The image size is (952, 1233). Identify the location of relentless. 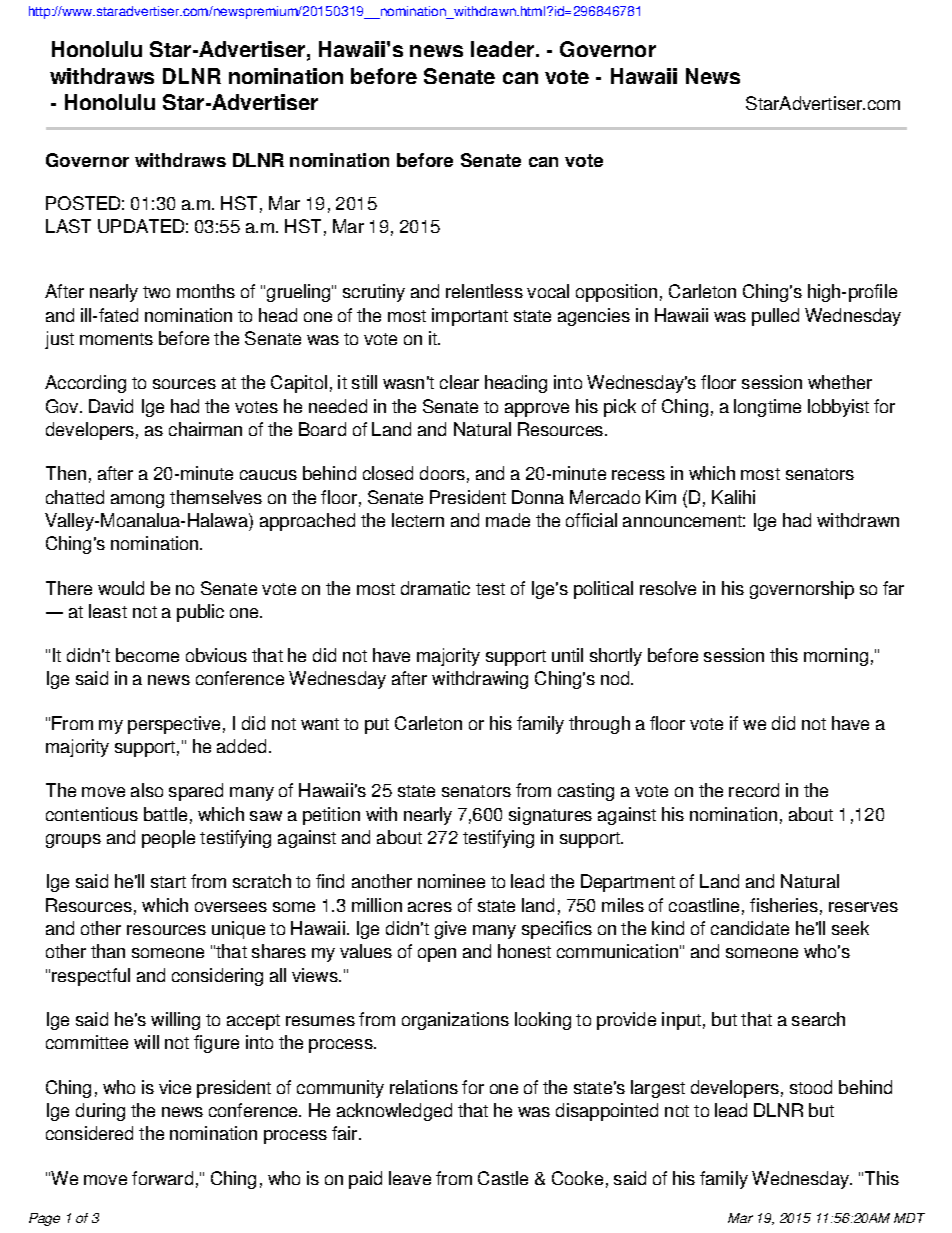
(484, 291).
